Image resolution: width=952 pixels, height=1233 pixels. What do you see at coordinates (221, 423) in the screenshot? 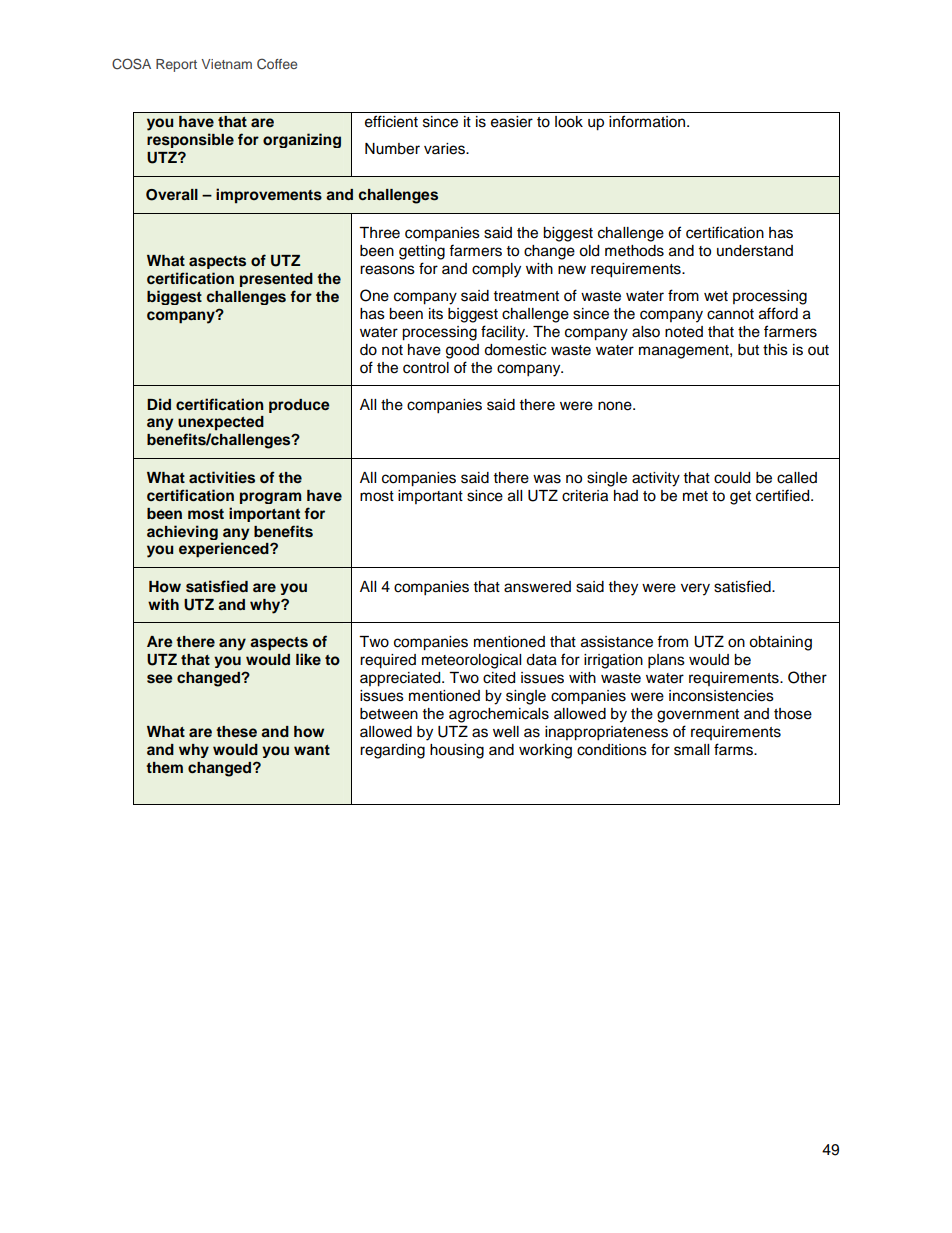
I see `unexpected` at bounding box center [221, 423].
